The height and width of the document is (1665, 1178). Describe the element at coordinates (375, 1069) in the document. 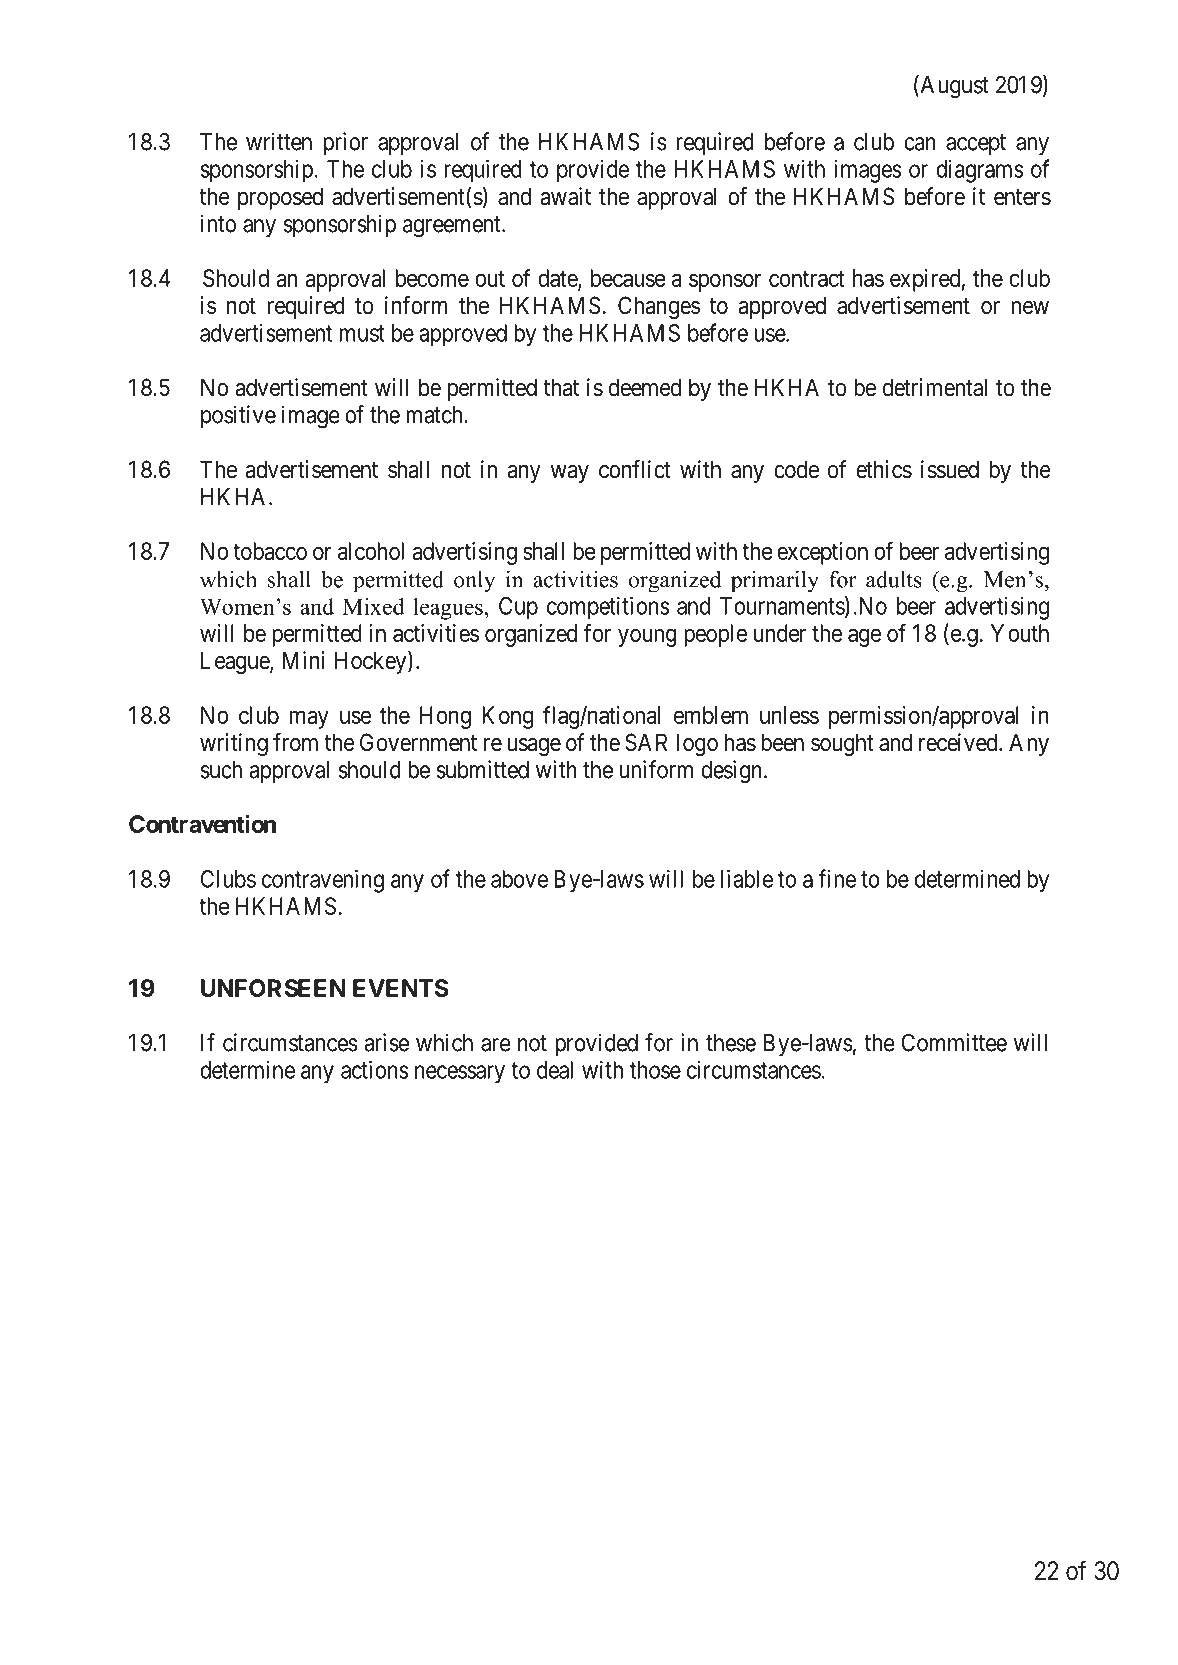

I see `actions` at that location.
